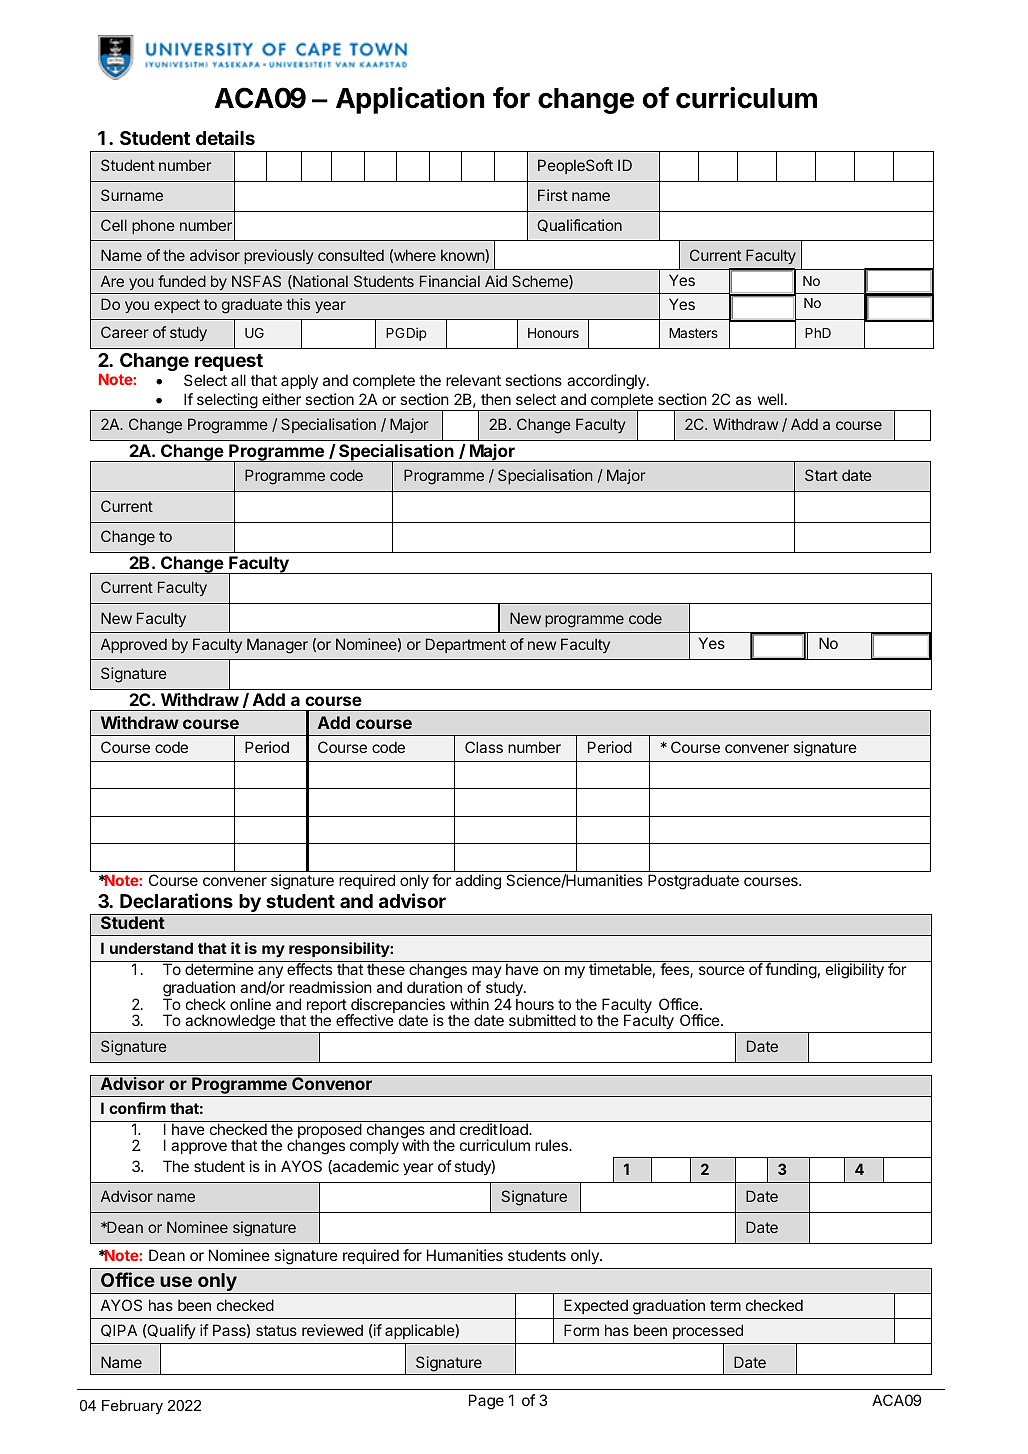 This document has height=1454, width=1028. I want to click on February, so click(132, 1407).
